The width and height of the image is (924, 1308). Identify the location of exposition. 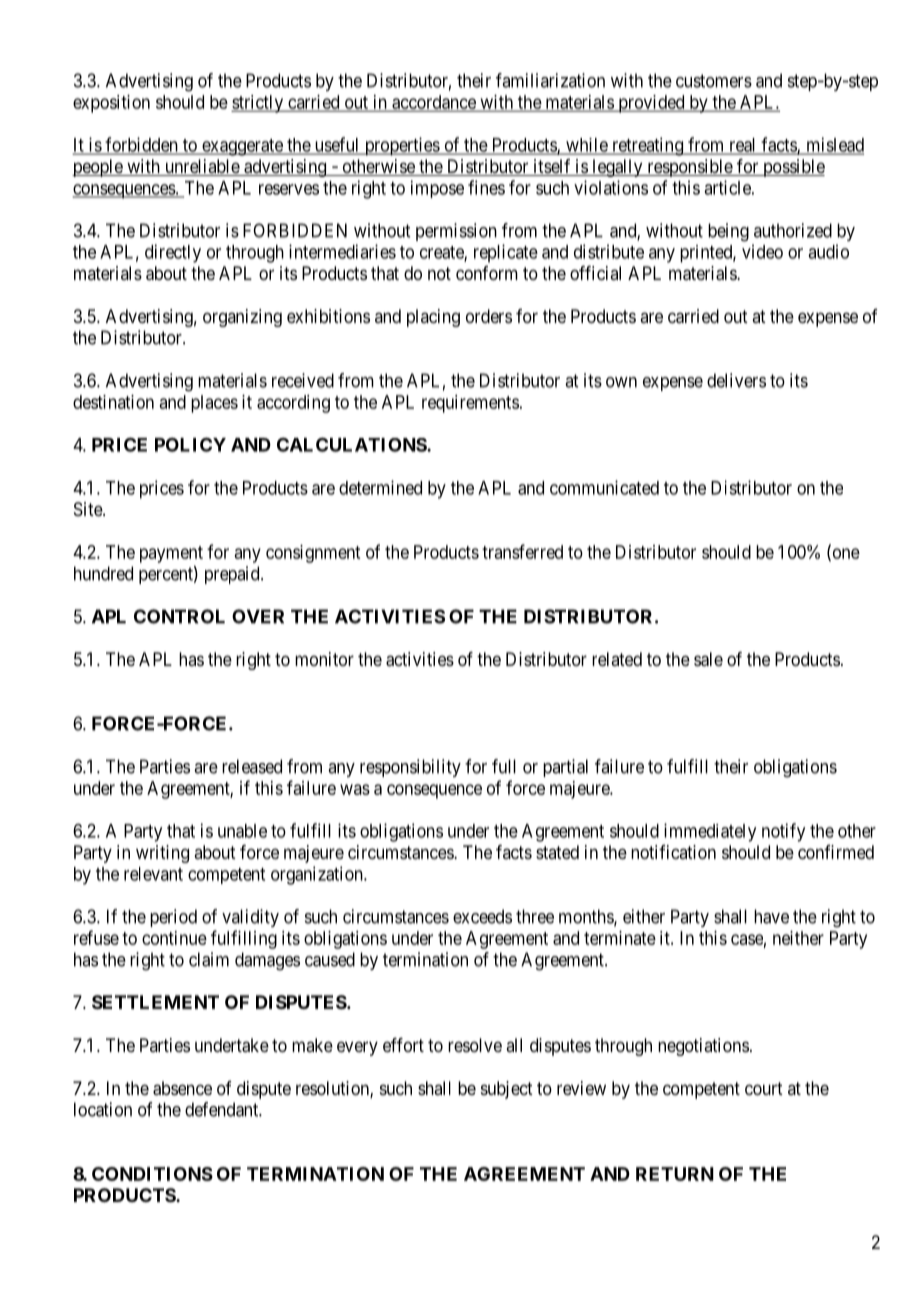
(111, 104).
